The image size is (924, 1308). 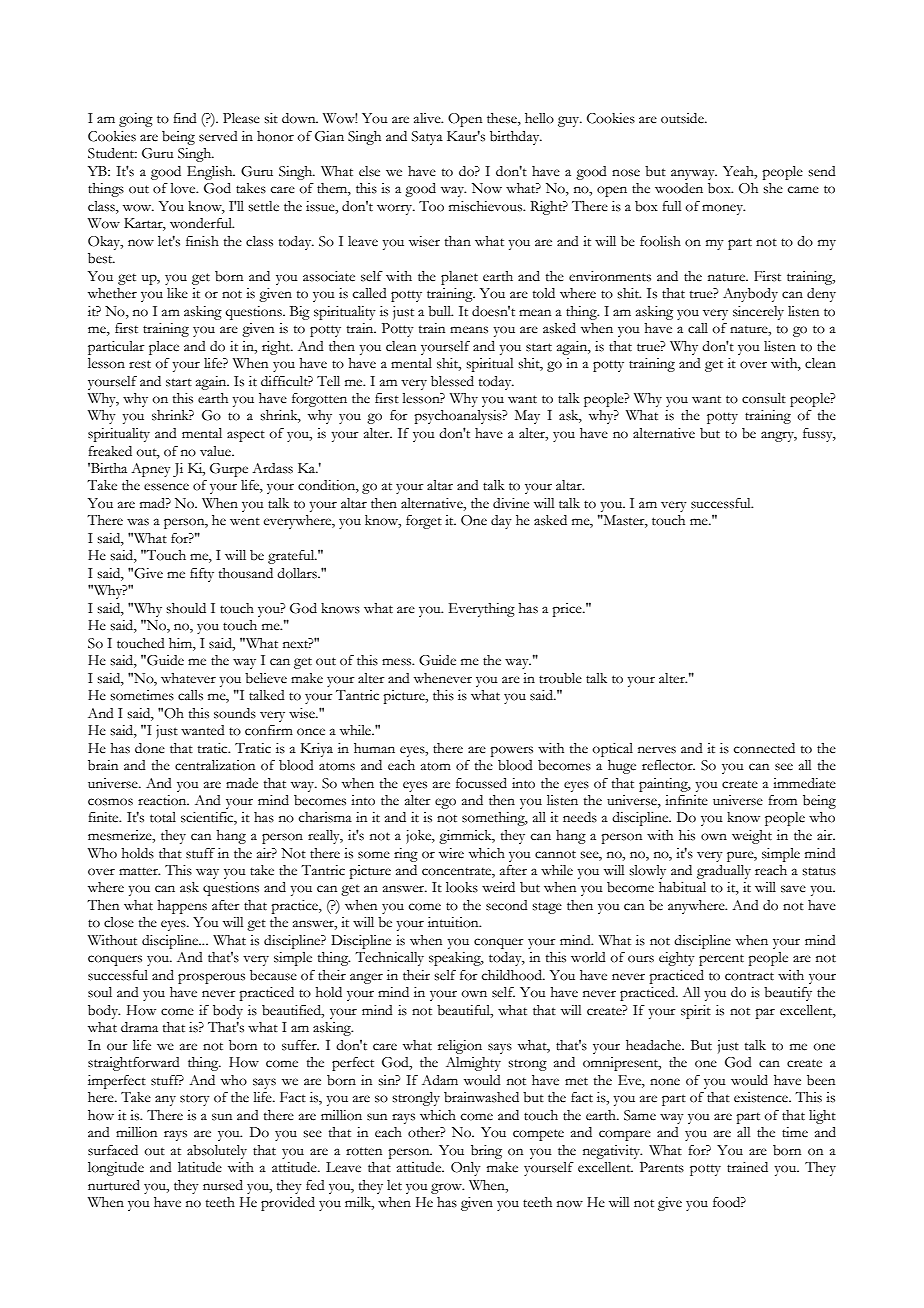 What do you see at coordinates (427, 138) in the screenshot?
I see `Satya` at bounding box center [427, 138].
